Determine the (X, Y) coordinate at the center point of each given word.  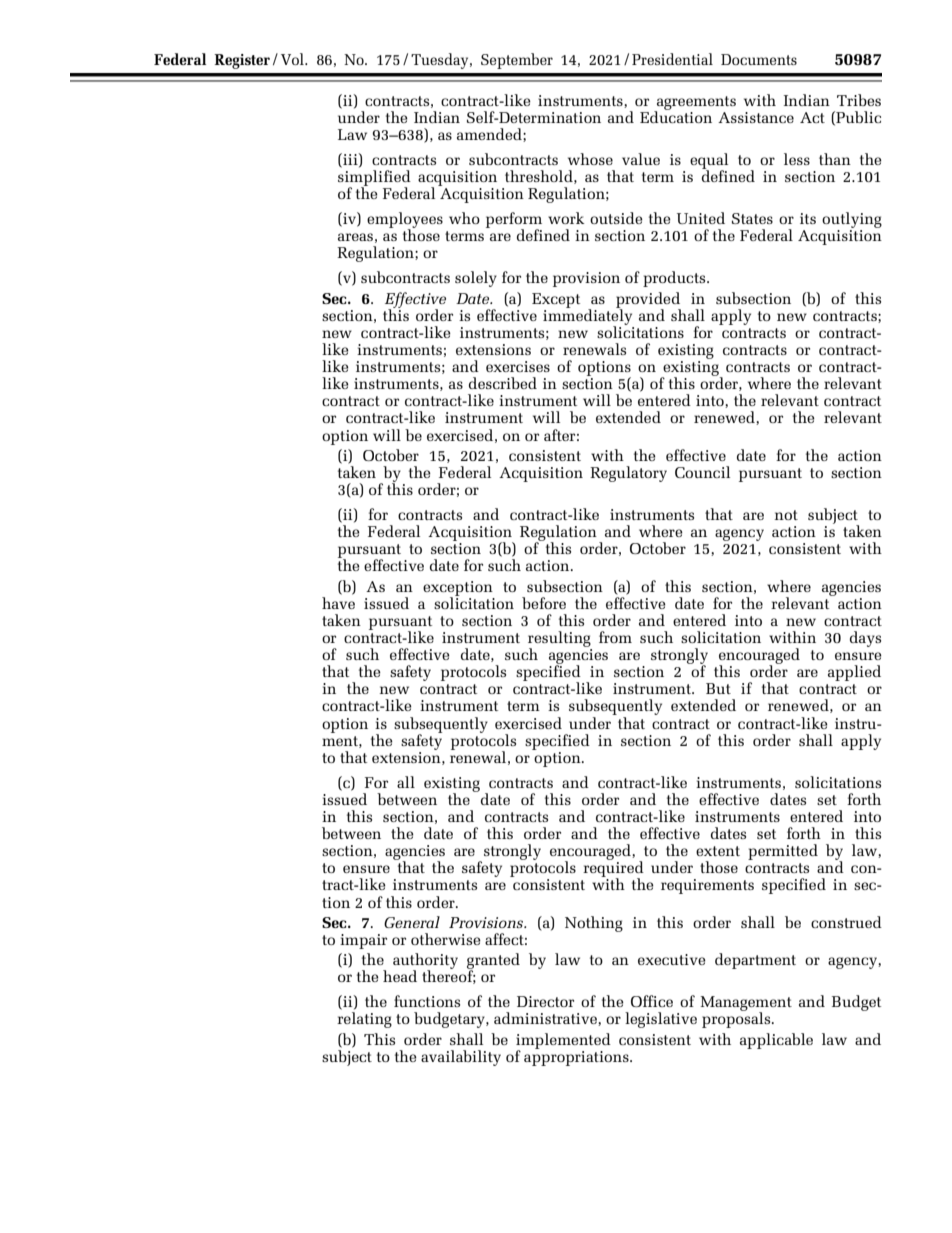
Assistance (756, 117)
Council (702, 472)
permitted (783, 852)
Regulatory (628, 474)
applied (854, 673)
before (544, 603)
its (808, 218)
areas (355, 237)
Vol (294, 59)
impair (363, 941)
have (338, 603)
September (517, 61)
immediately (587, 317)
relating (364, 1020)
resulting (559, 640)
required (613, 869)
